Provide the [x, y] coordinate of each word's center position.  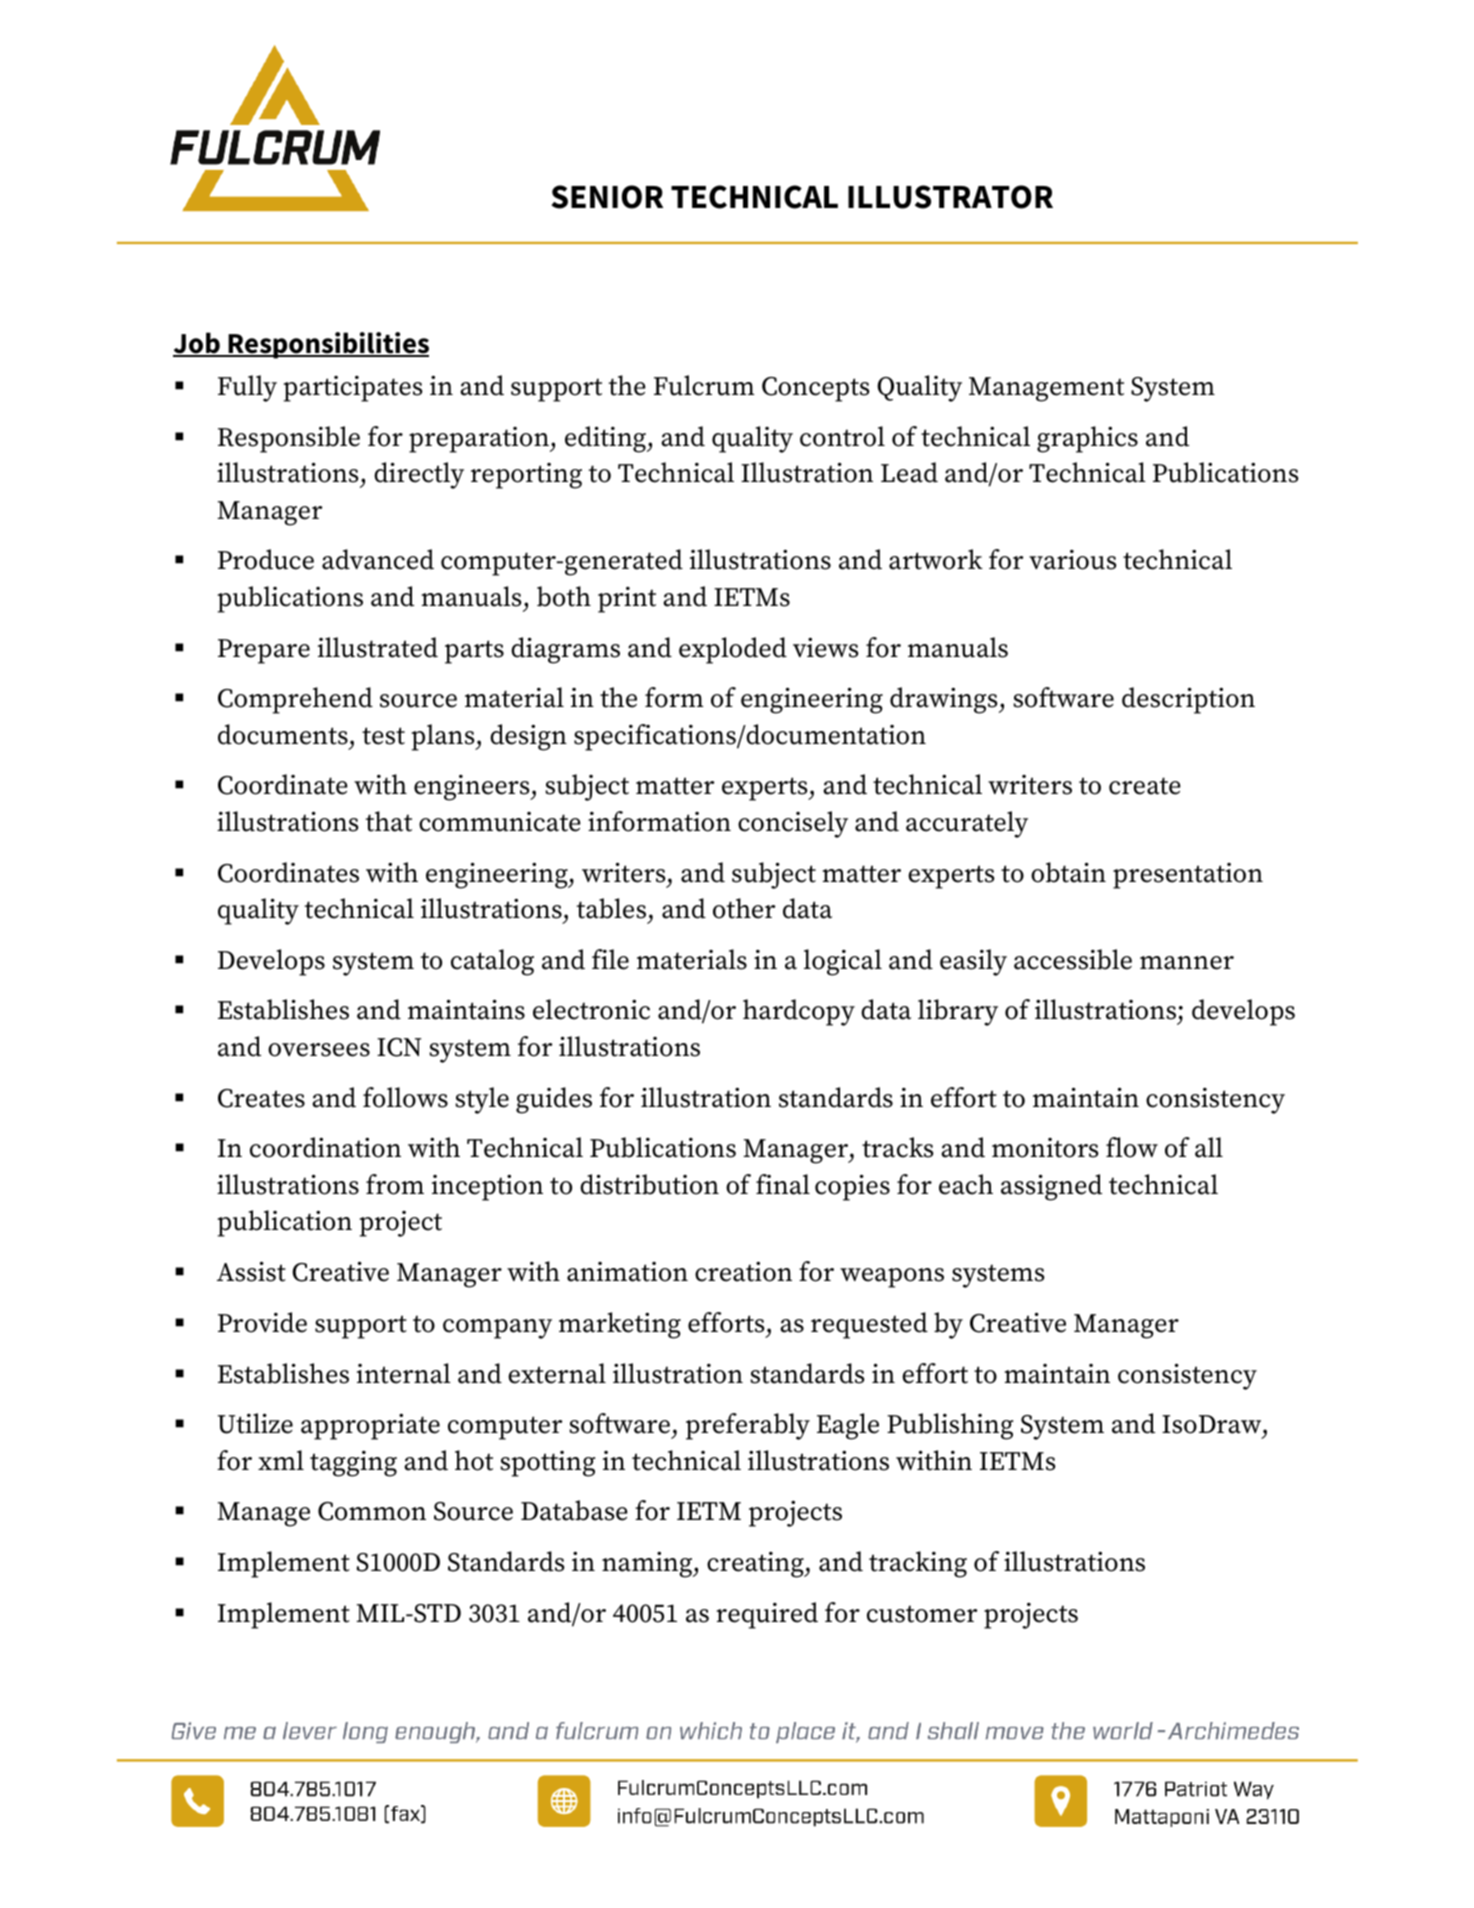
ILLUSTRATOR [950, 197]
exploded [733, 650]
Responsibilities [327, 345]
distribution [649, 1184]
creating [756, 1565]
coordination [325, 1147]
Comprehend [295, 700]
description [1188, 700]
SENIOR [607, 197]
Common [372, 1511]
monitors [1045, 1148]
